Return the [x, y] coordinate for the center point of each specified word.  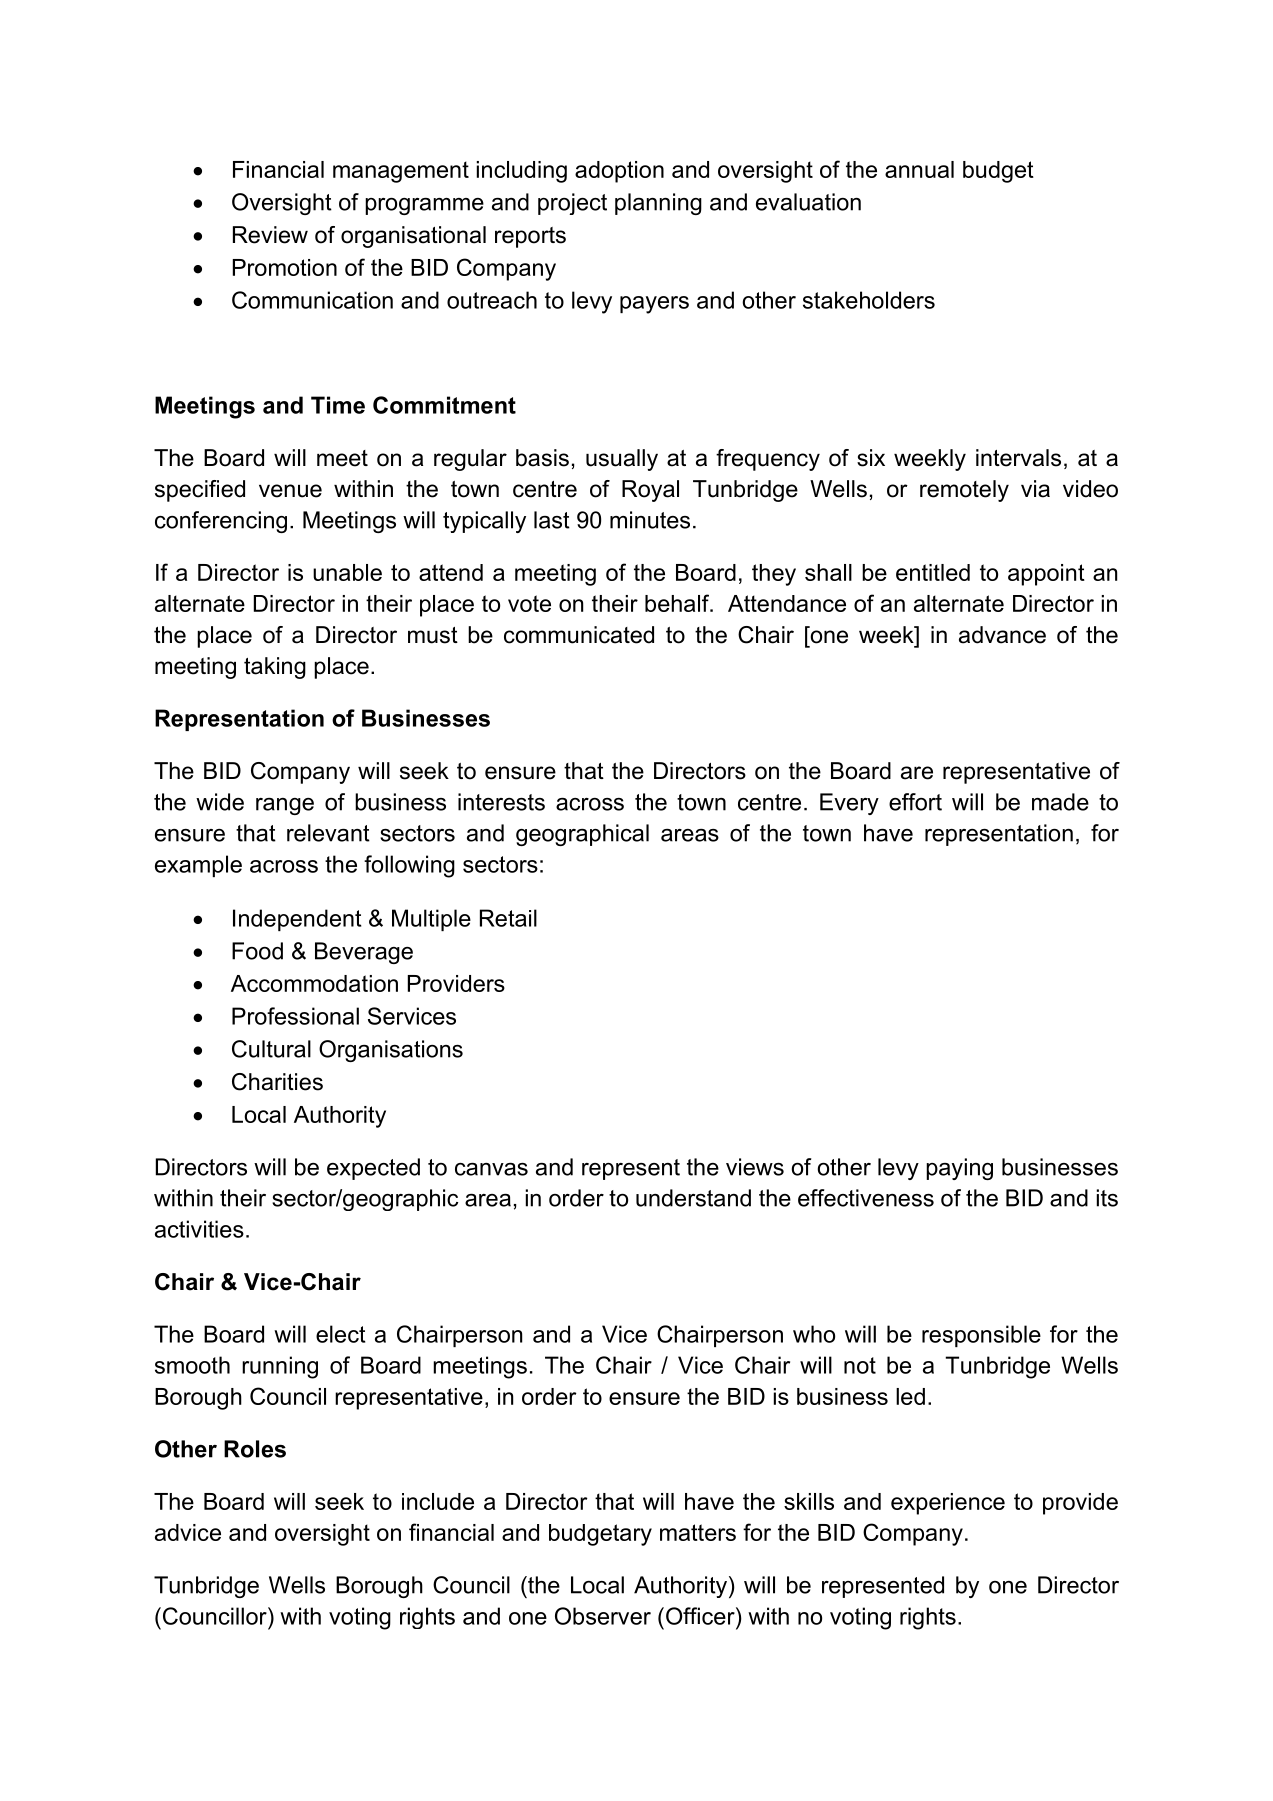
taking [275, 668]
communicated [579, 635]
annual [919, 169]
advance [1002, 635]
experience [948, 1504]
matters [698, 1532]
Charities [277, 1082]
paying [959, 1169]
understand [693, 1198]
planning [658, 204]
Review [270, 235]
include [438, 1501]
